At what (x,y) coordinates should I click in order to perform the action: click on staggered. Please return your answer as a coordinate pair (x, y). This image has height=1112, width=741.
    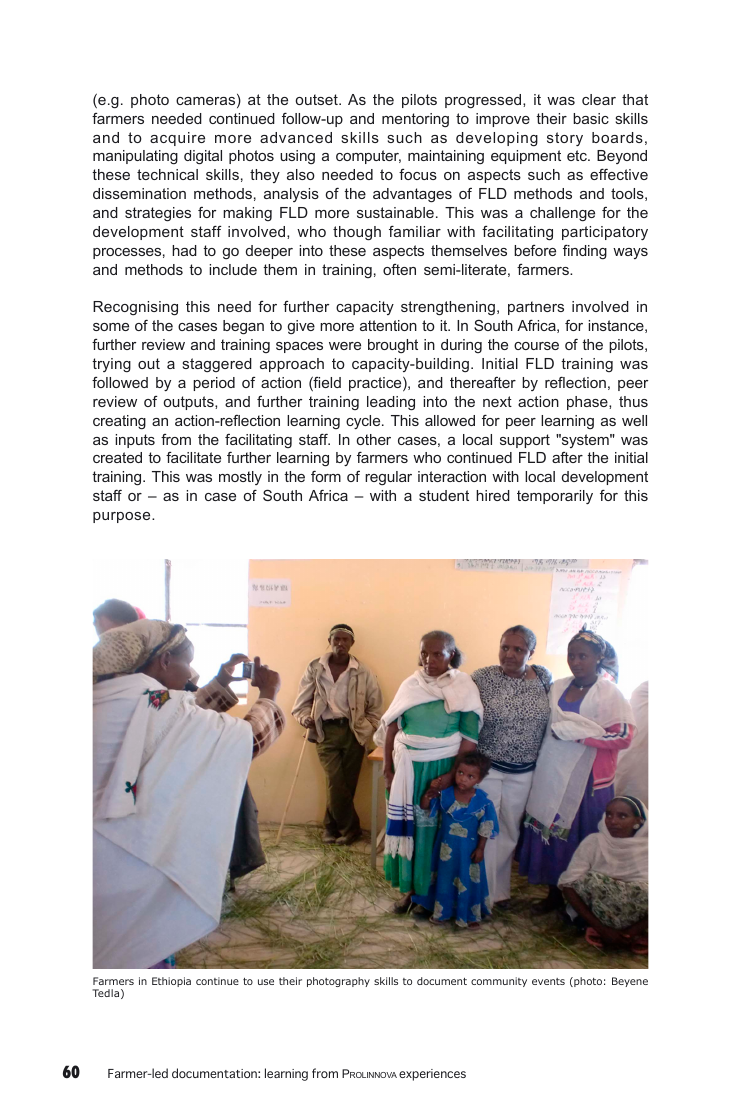
    Looking at the image, I should click on (217, 365).
